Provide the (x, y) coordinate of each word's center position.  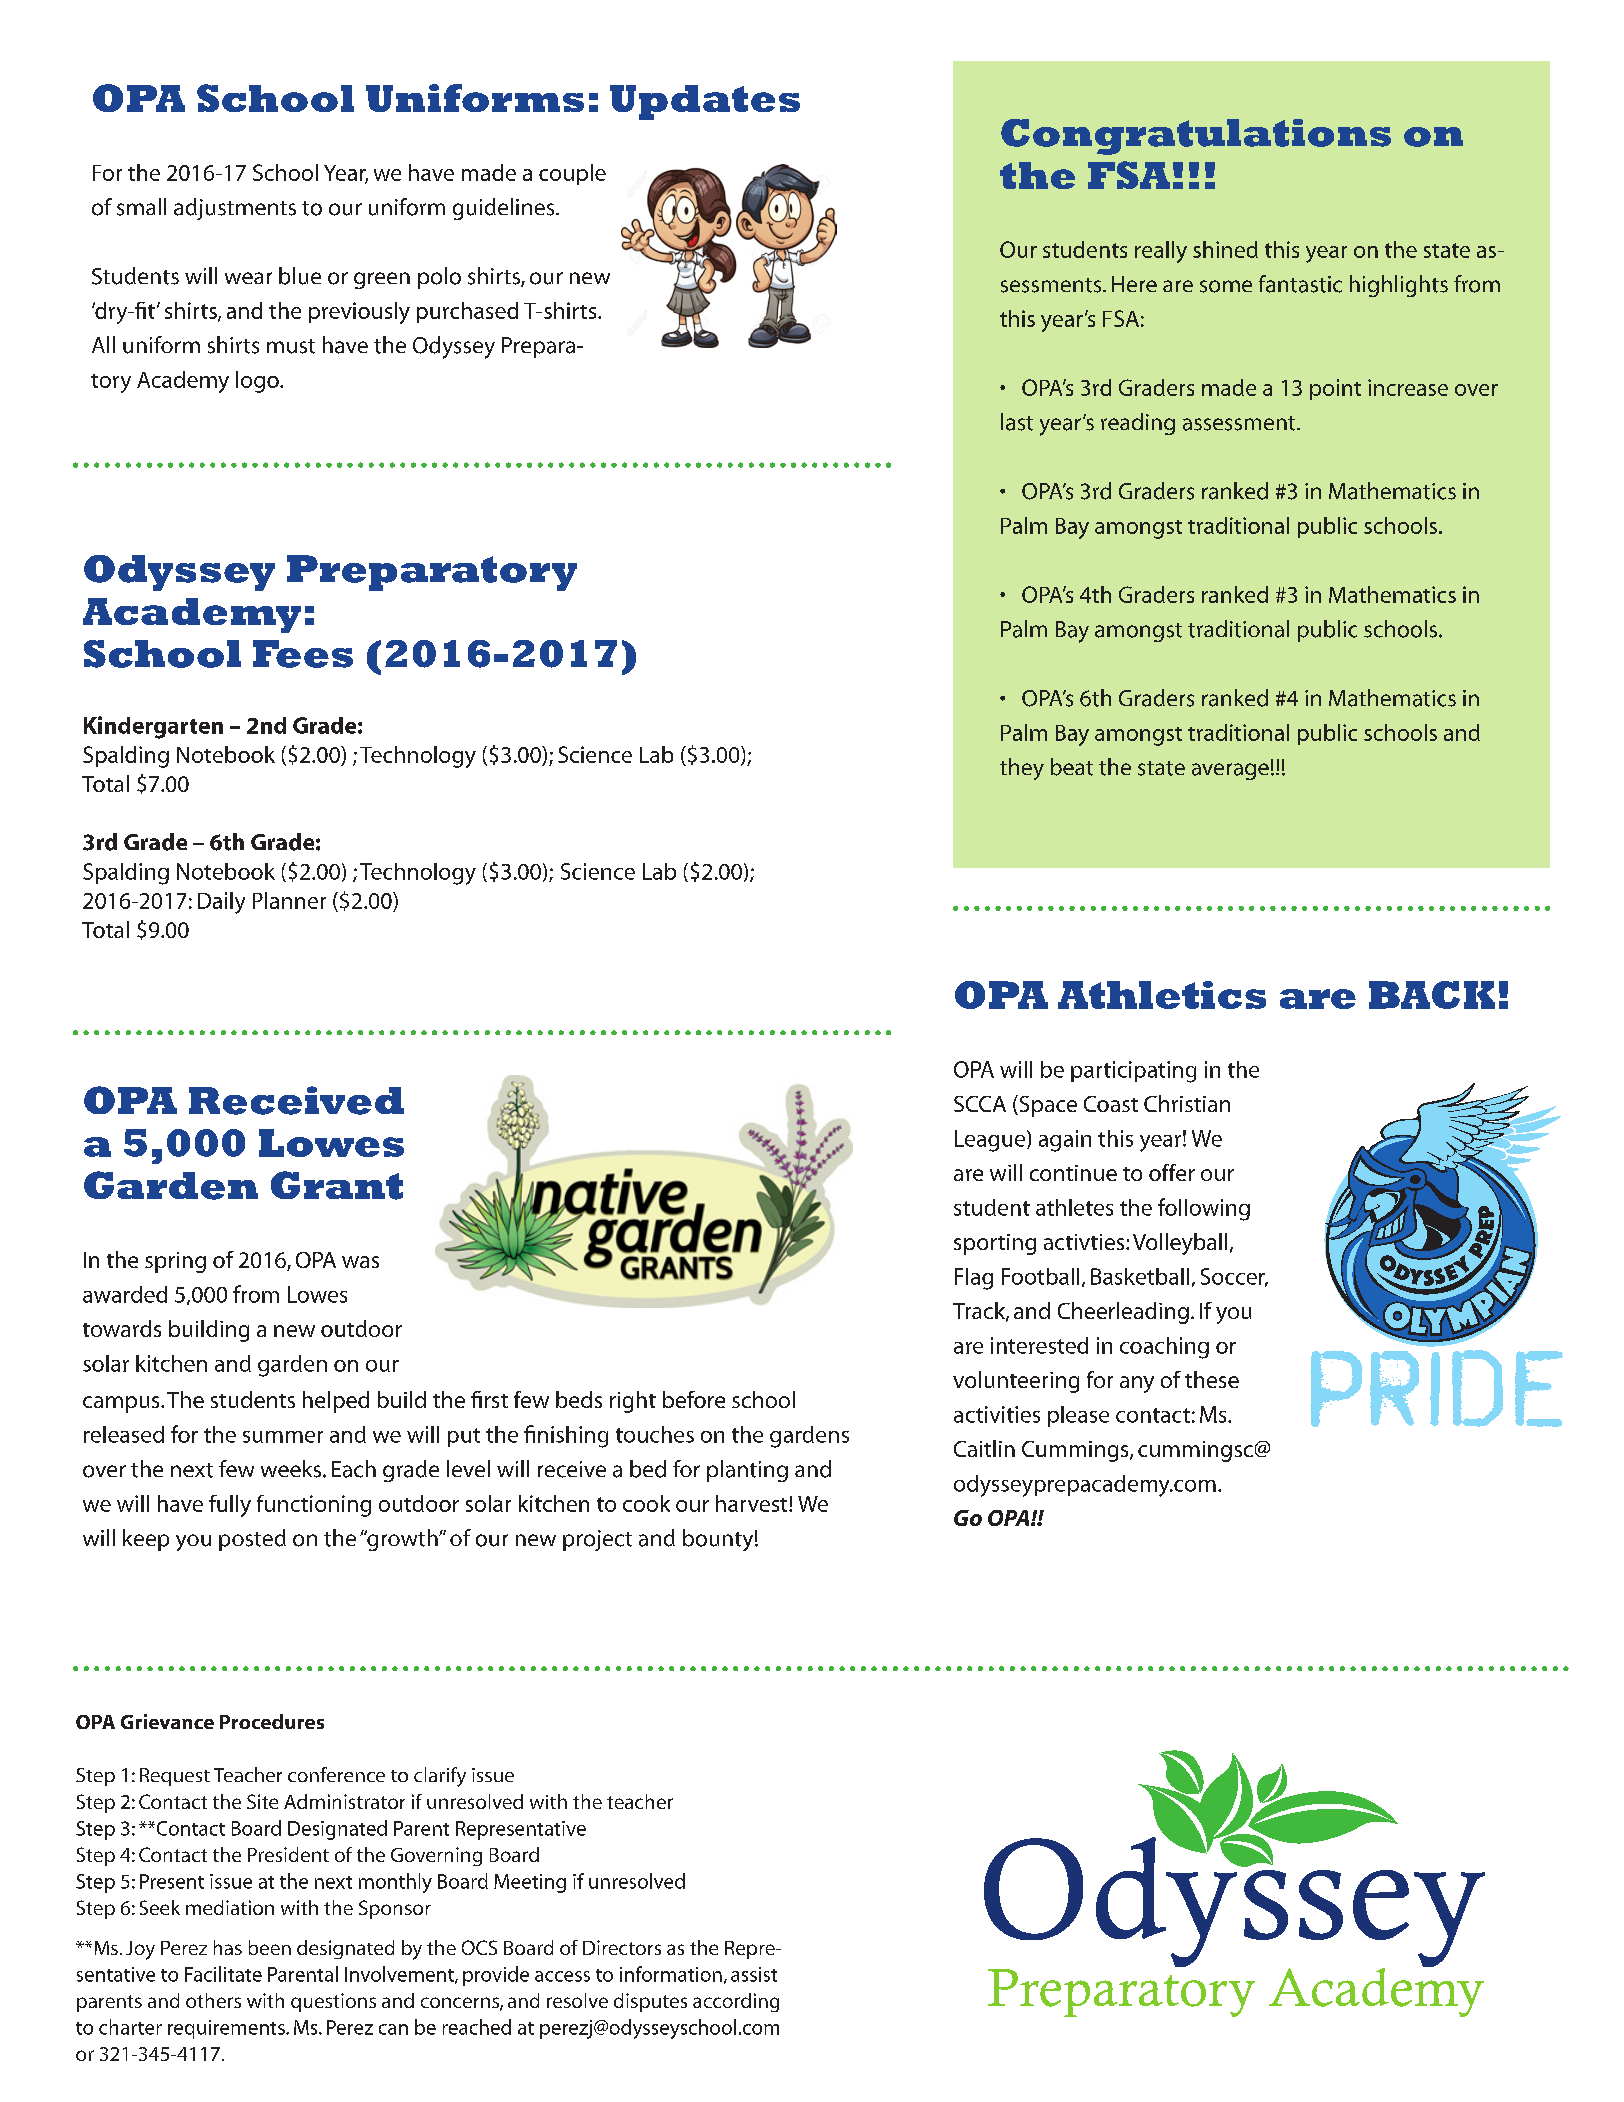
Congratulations (1196, 137)
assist (754, 1974)
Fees (303, 654)
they (1022, 769)
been (270, 1947)
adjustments (235, 209)
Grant (337, 1185)
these (1212, 1379)
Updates (705, 102)
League (991, 1141)
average (1230, 771)
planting (747, 1471)
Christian (1187, 1103)
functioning (314, 1506)
